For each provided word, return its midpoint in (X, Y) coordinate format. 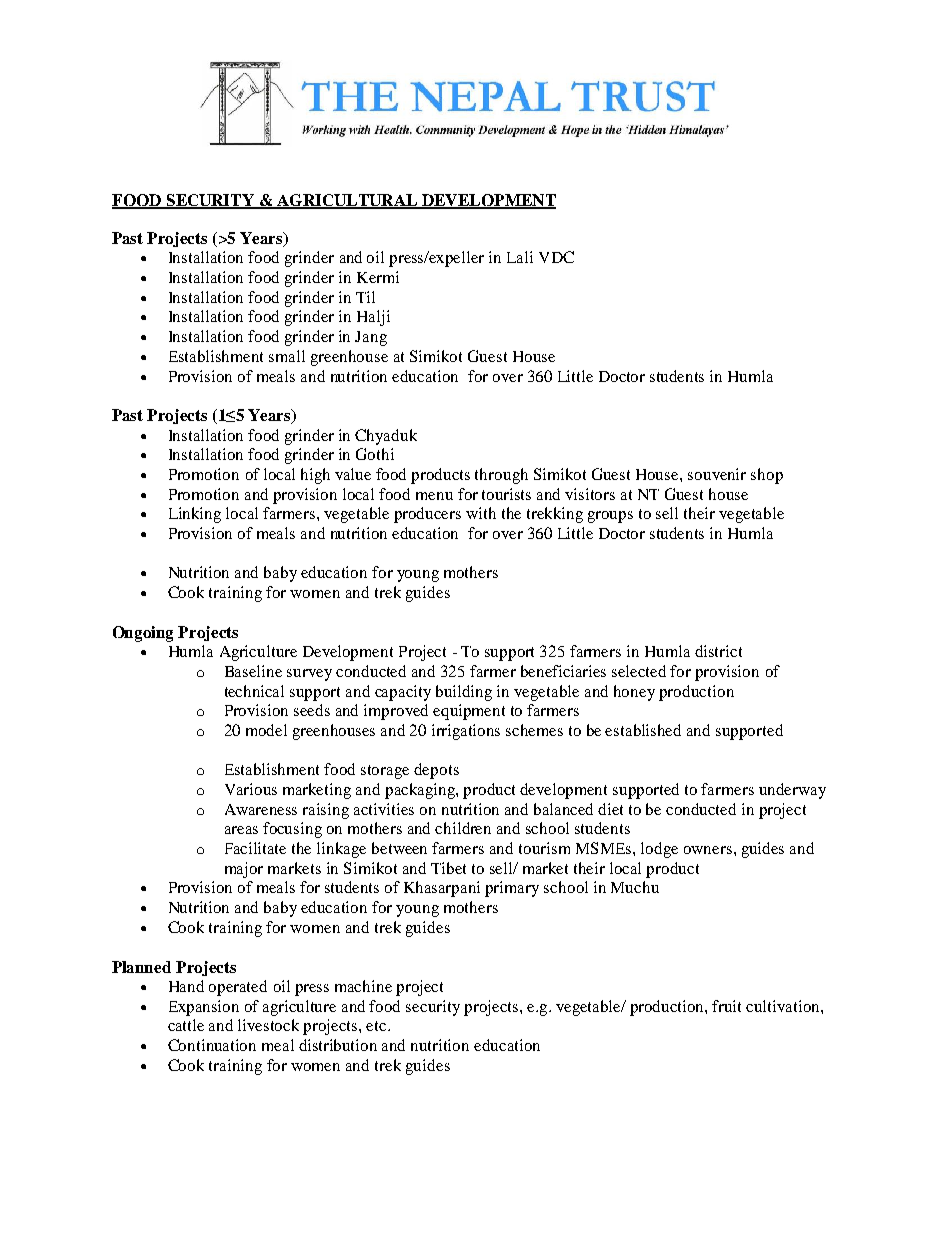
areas (241, 830)
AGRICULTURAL (347, 201)
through (501, 476)
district (718, 651)
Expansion (204, 1008)
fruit (726, 1006)
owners (708, 850)
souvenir (717, 474)
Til (365, 297)
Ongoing (143, 634)
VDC (556, 257)
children (463, 828)
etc (377, 1026)
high (315, 476)
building (464, 693)
